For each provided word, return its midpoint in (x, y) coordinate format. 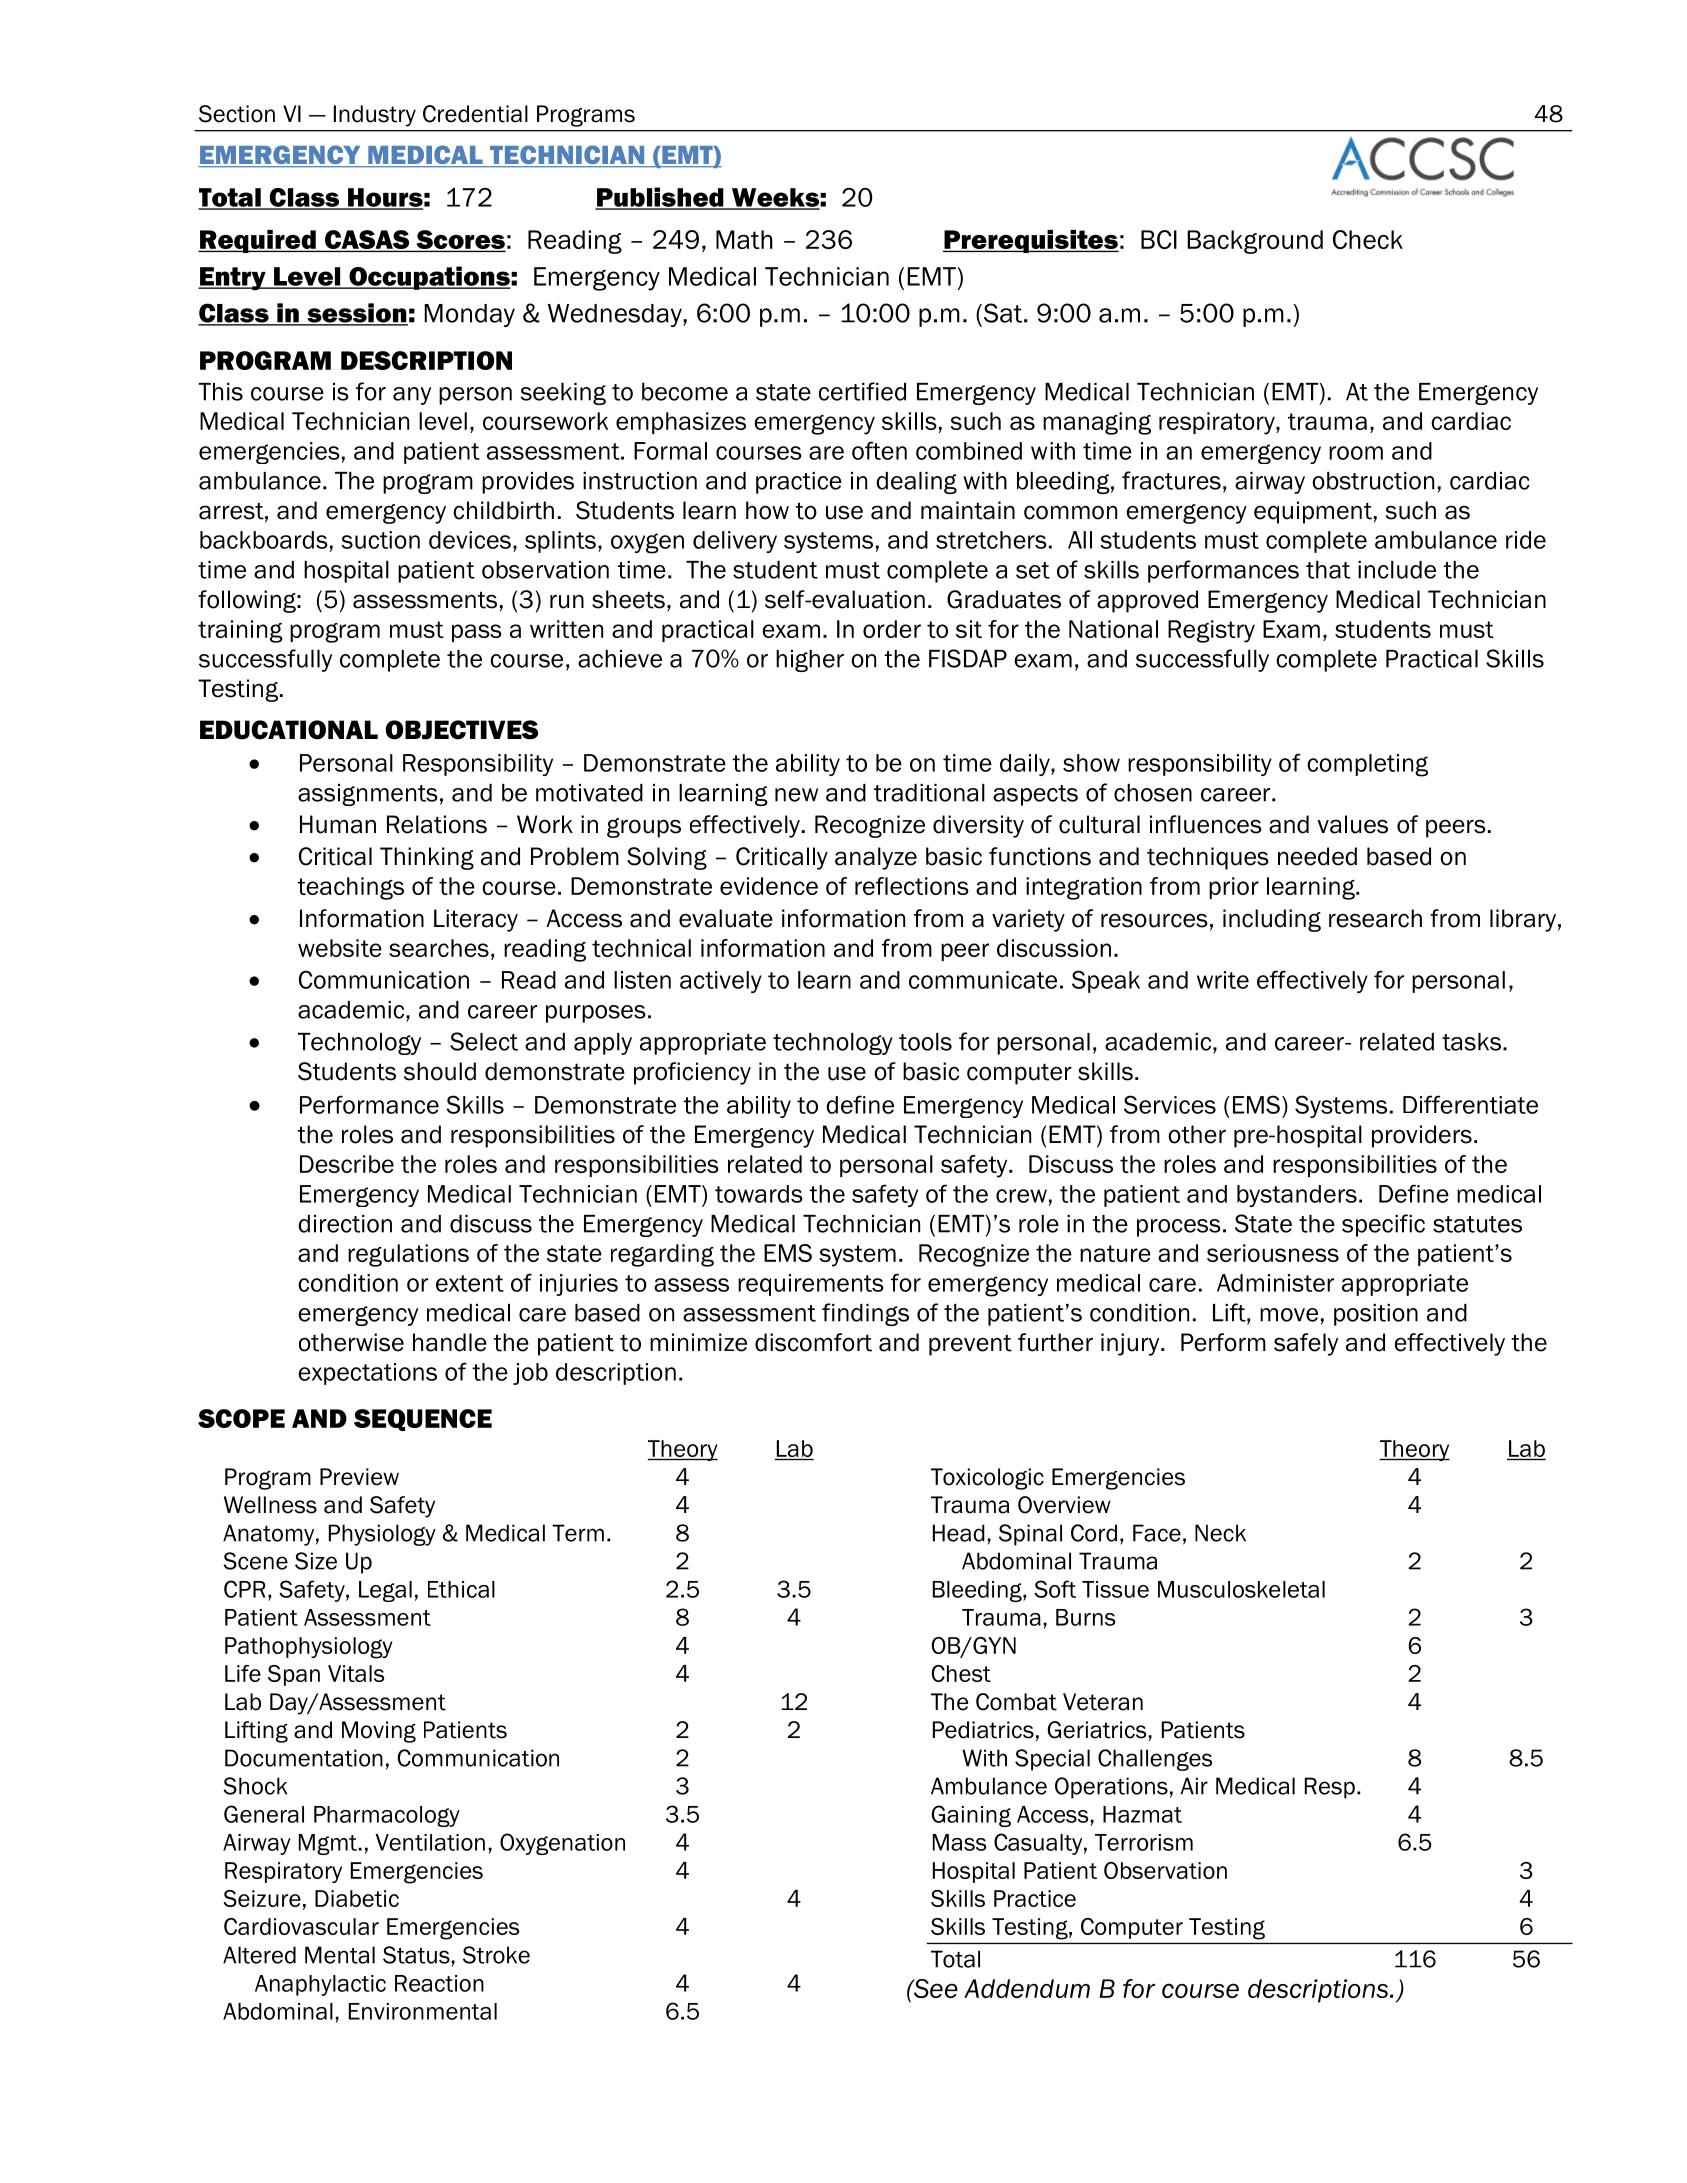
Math (744, 239)
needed (1317, 856)
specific (1383, 1225)
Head (959, 1533)
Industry (375, 116)
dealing (916, 483)
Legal (385, 1591)
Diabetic (357, 1898)
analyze (876, 858)
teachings (350, 888)
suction (380, 540)
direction (345, 1224)
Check (1368, 239)
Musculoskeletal (1241, 1589)
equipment (1313, 512)
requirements (811, 1285)
